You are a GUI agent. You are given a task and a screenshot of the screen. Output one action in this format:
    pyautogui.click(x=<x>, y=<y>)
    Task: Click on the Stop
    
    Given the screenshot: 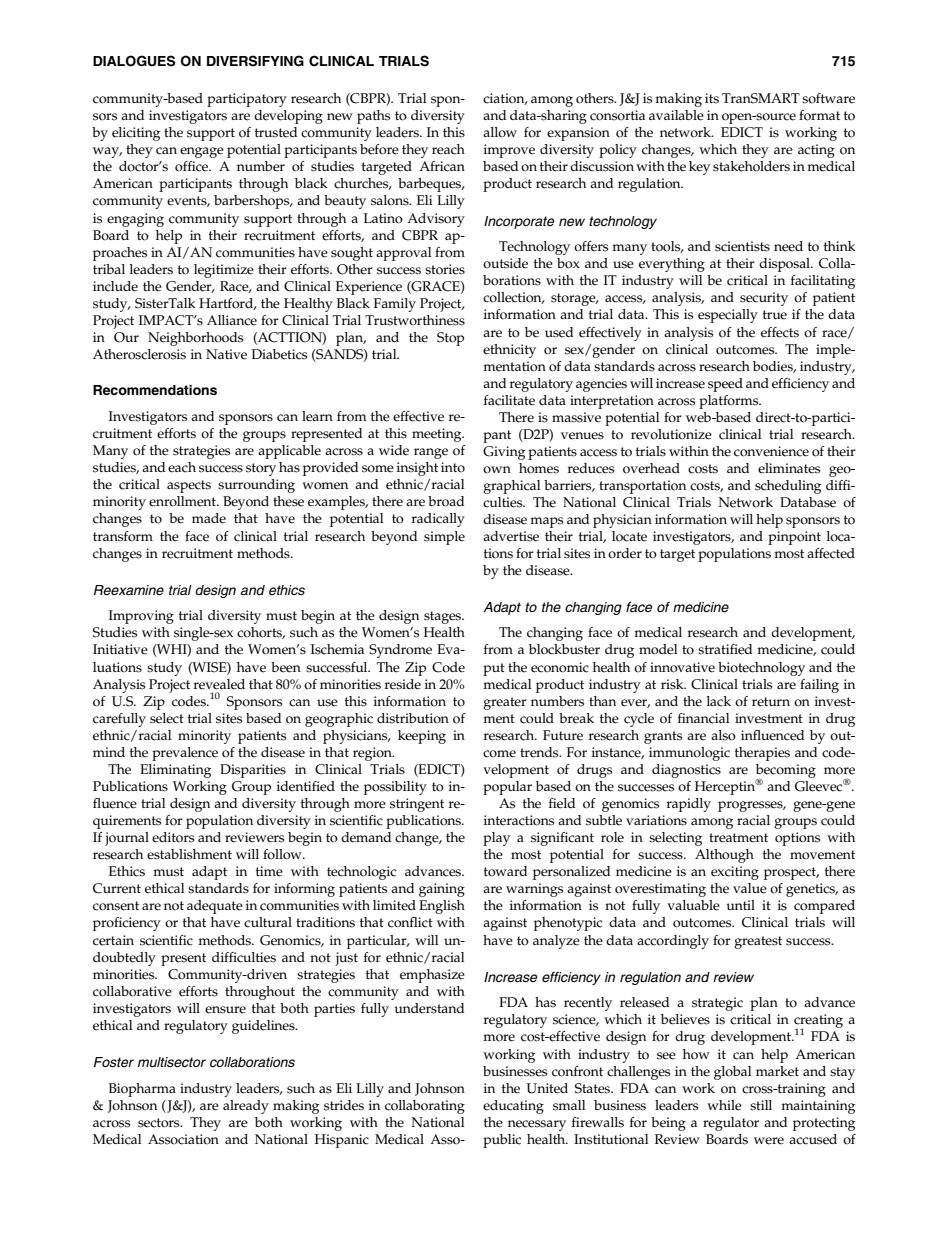 What is the action you would take?
    pyautogui.click(x=450, y=339)
